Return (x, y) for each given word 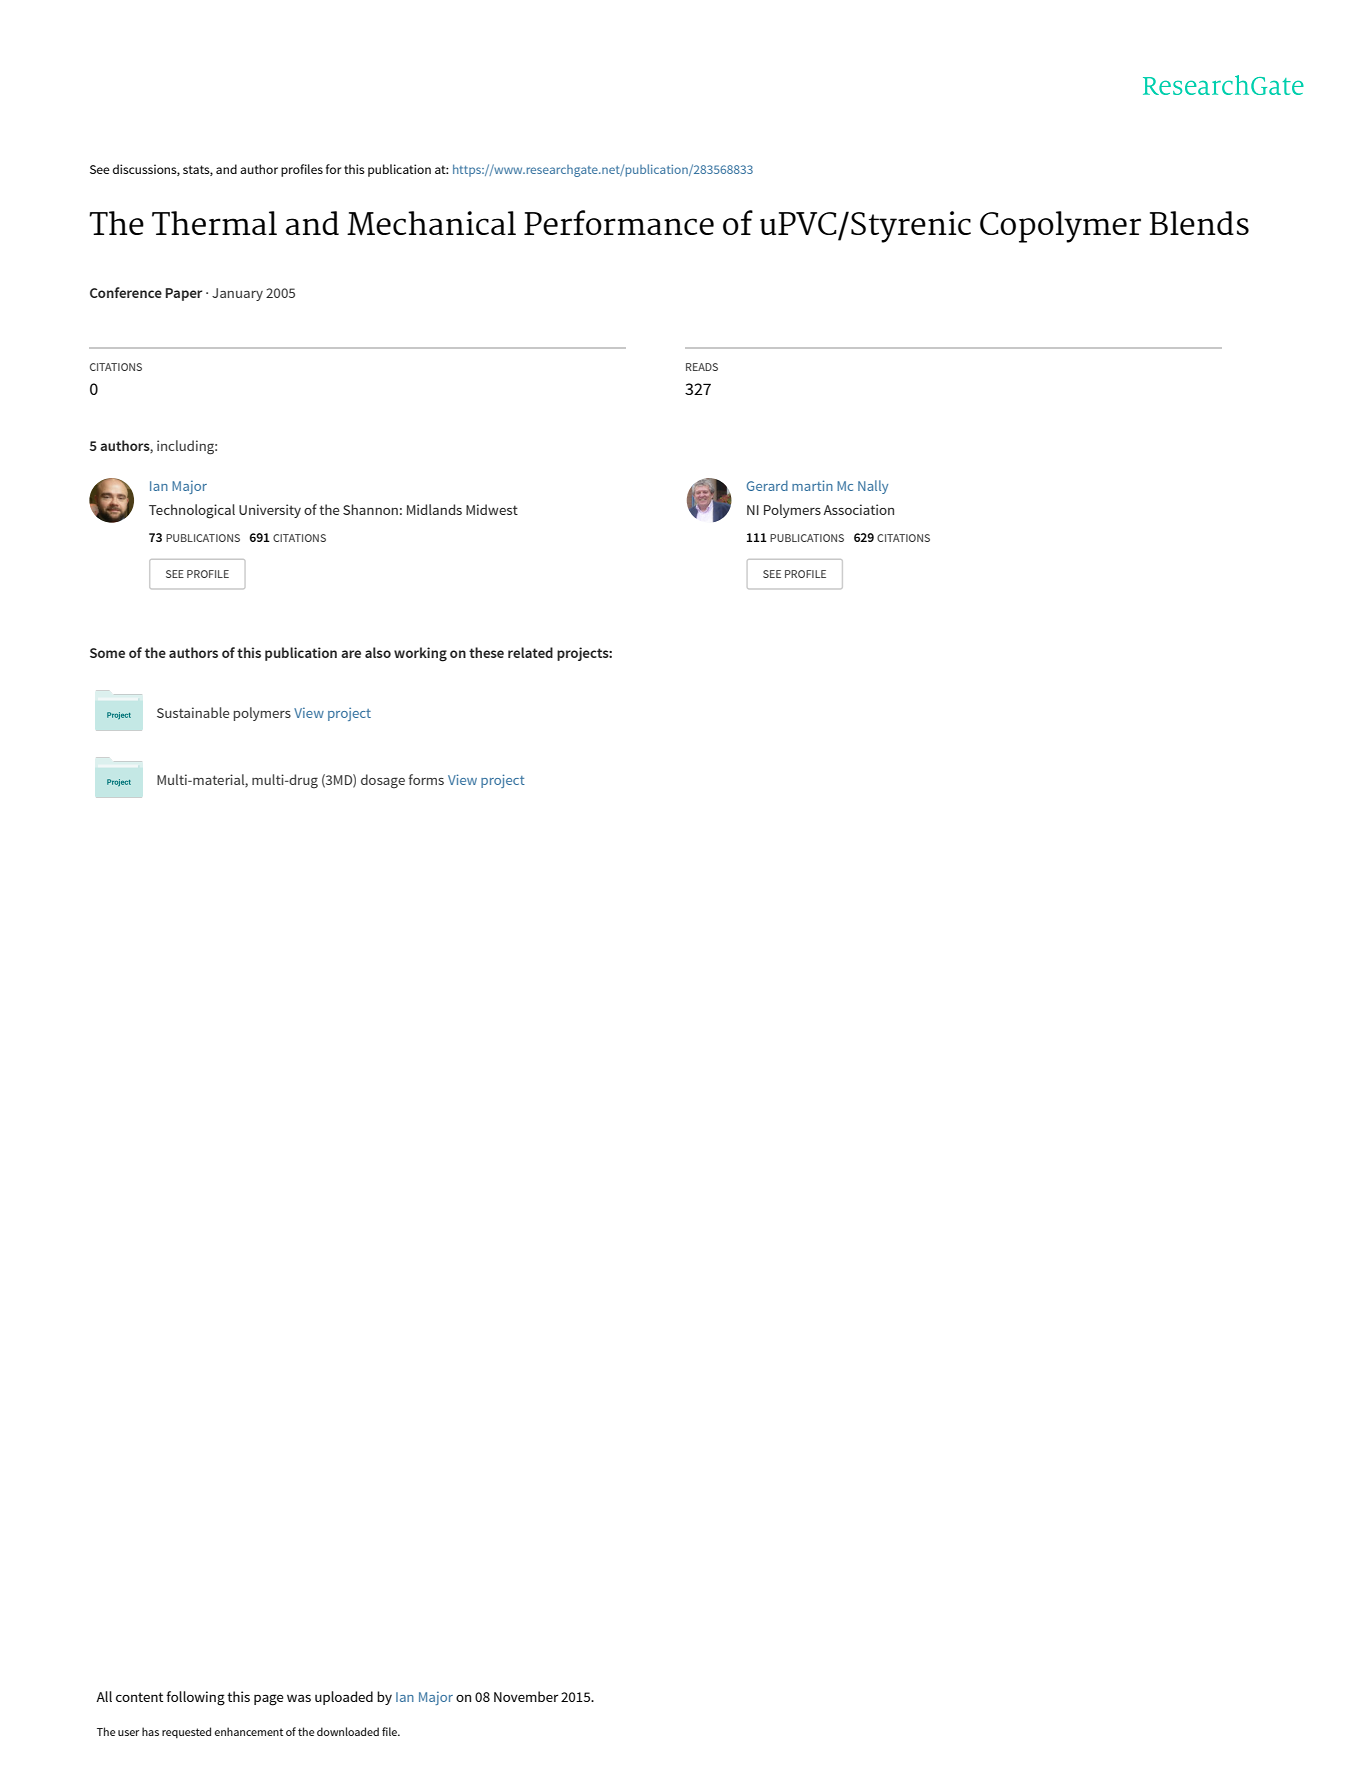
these (486, 652)
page (269, 1700)
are (351, 654)
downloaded (348, 1731)
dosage (383, 781)
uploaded (344, 1698)
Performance (619, 222)
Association (858, 509)
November (526, 1696)
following (195, 1698)
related (530, 652)
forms (426, 779)
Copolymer (1060, 227)
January (237, 294)
